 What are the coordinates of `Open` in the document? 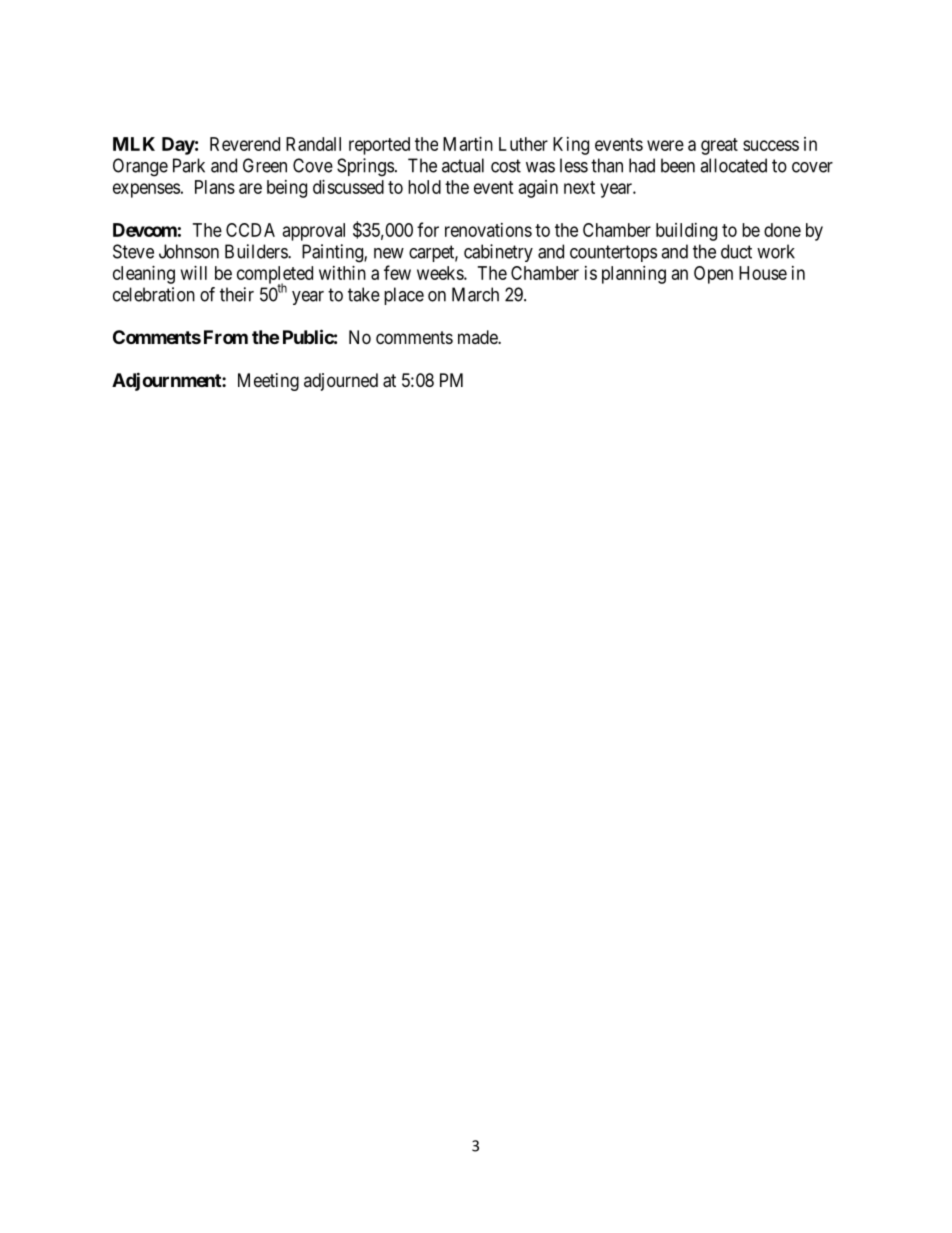 It's located at (713, 275).
